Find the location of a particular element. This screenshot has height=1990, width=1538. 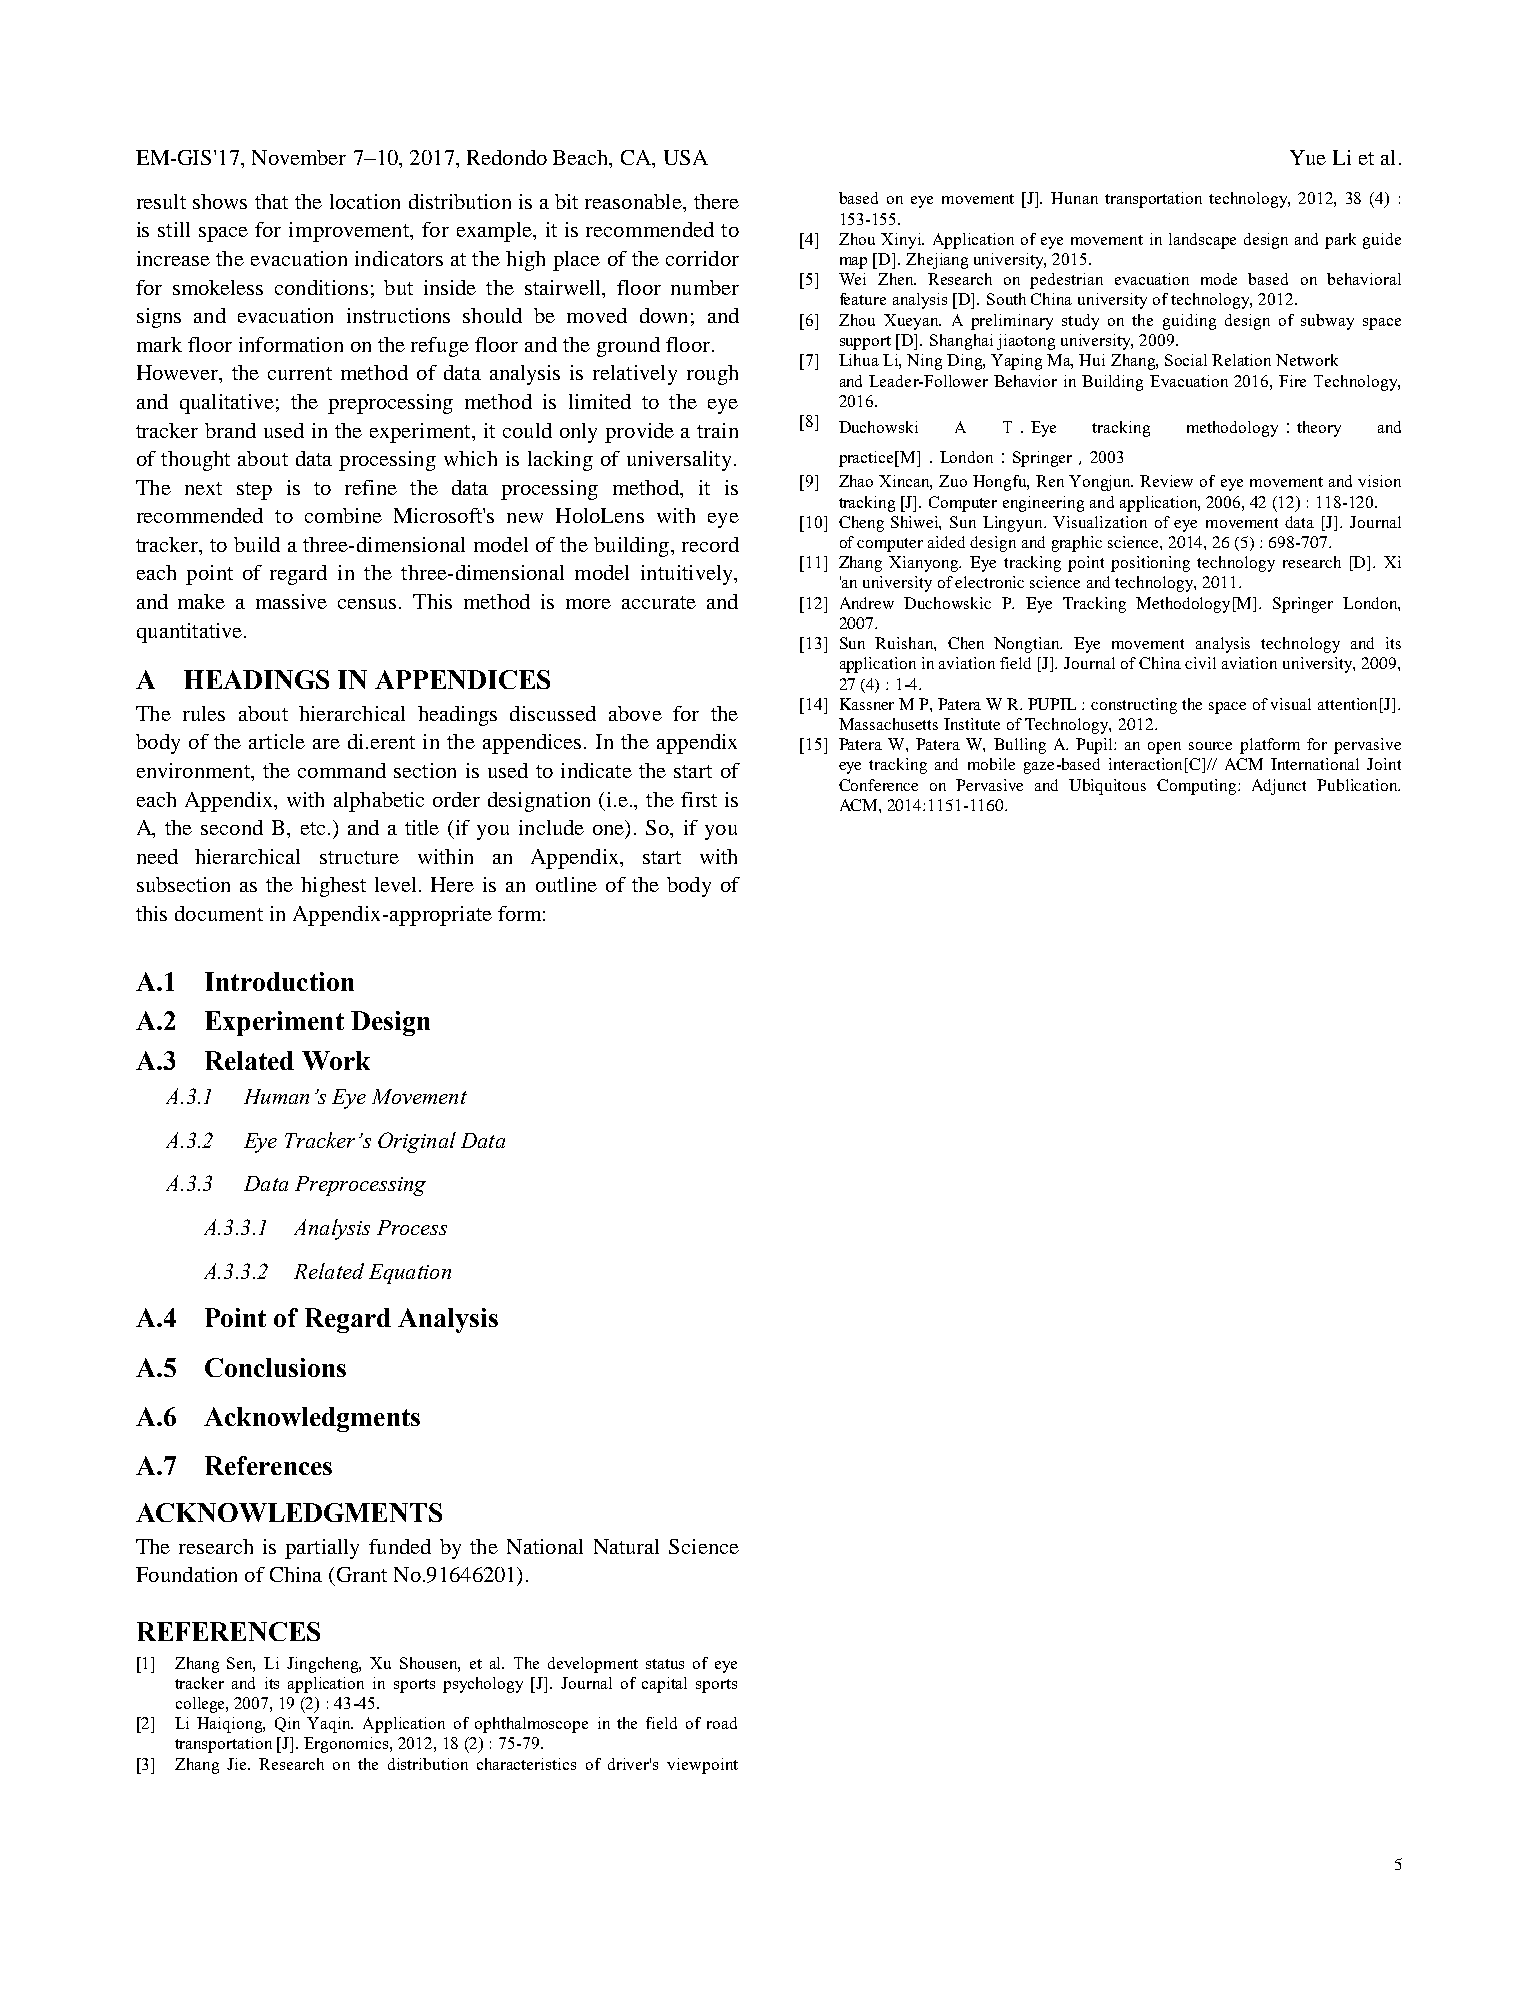

outline is located at coordinates (566, 884).
